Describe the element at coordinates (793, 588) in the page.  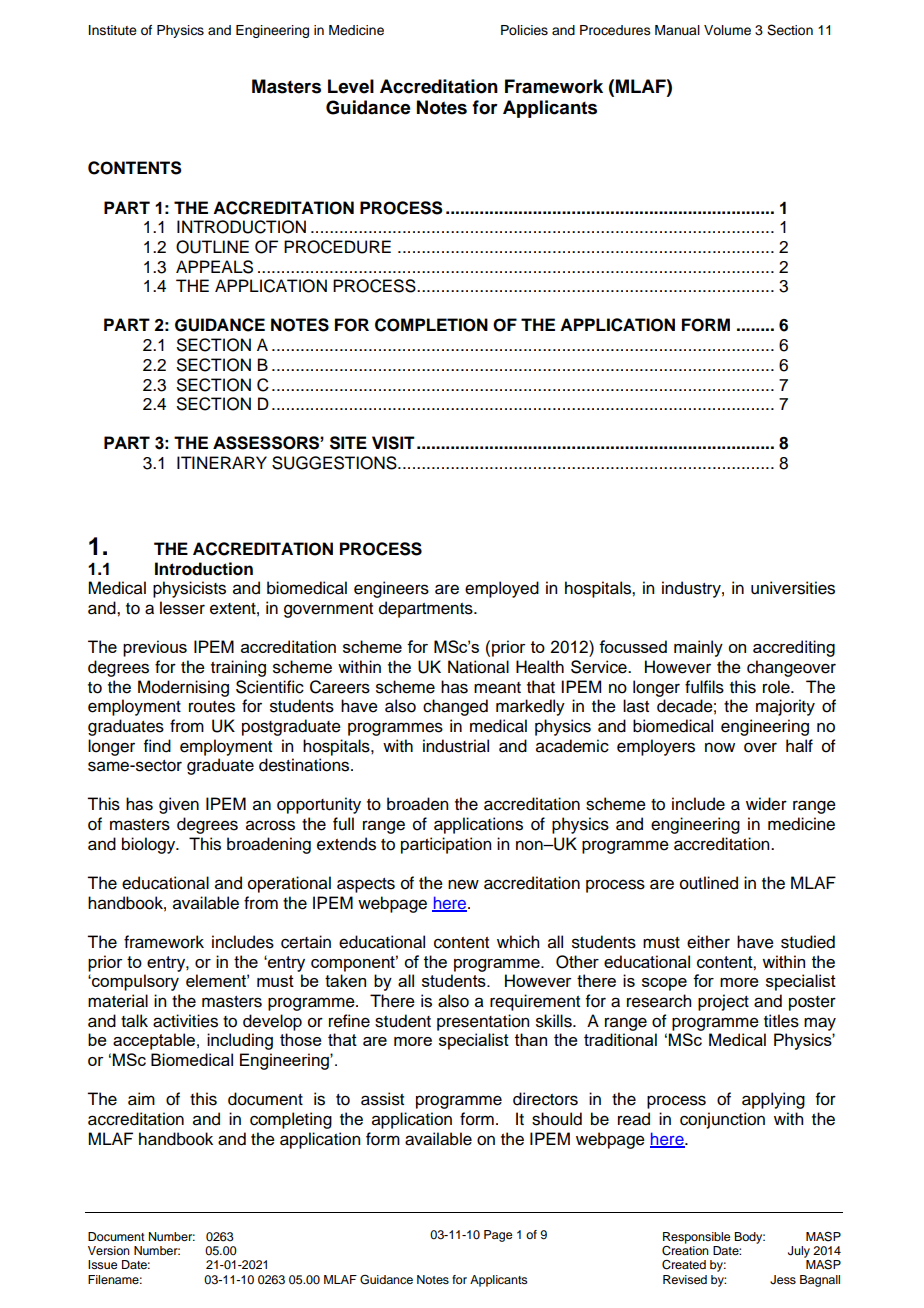
I see `universities` at that location.
